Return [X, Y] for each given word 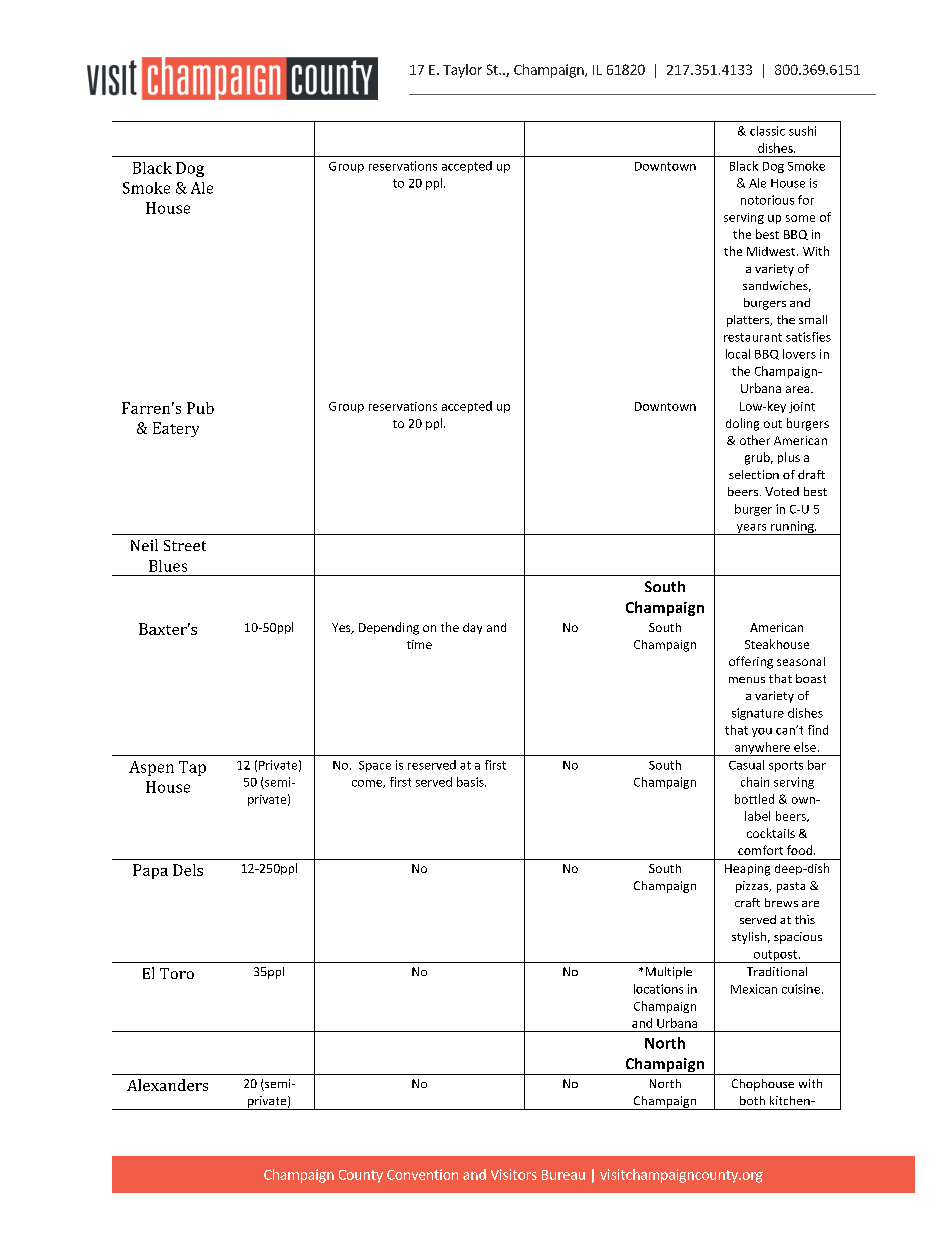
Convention [422, 1174]
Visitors [514, 1174]
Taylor [462, 71]
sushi [802, 131]
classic [767, 131]
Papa [150, 871]
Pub [200, 408]
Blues [168, 566]
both [752, 1100]
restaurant [753, 337]
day [472, 628]
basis [471, 782]
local [738, 354]
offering [751, 662]
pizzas [753, 887]
